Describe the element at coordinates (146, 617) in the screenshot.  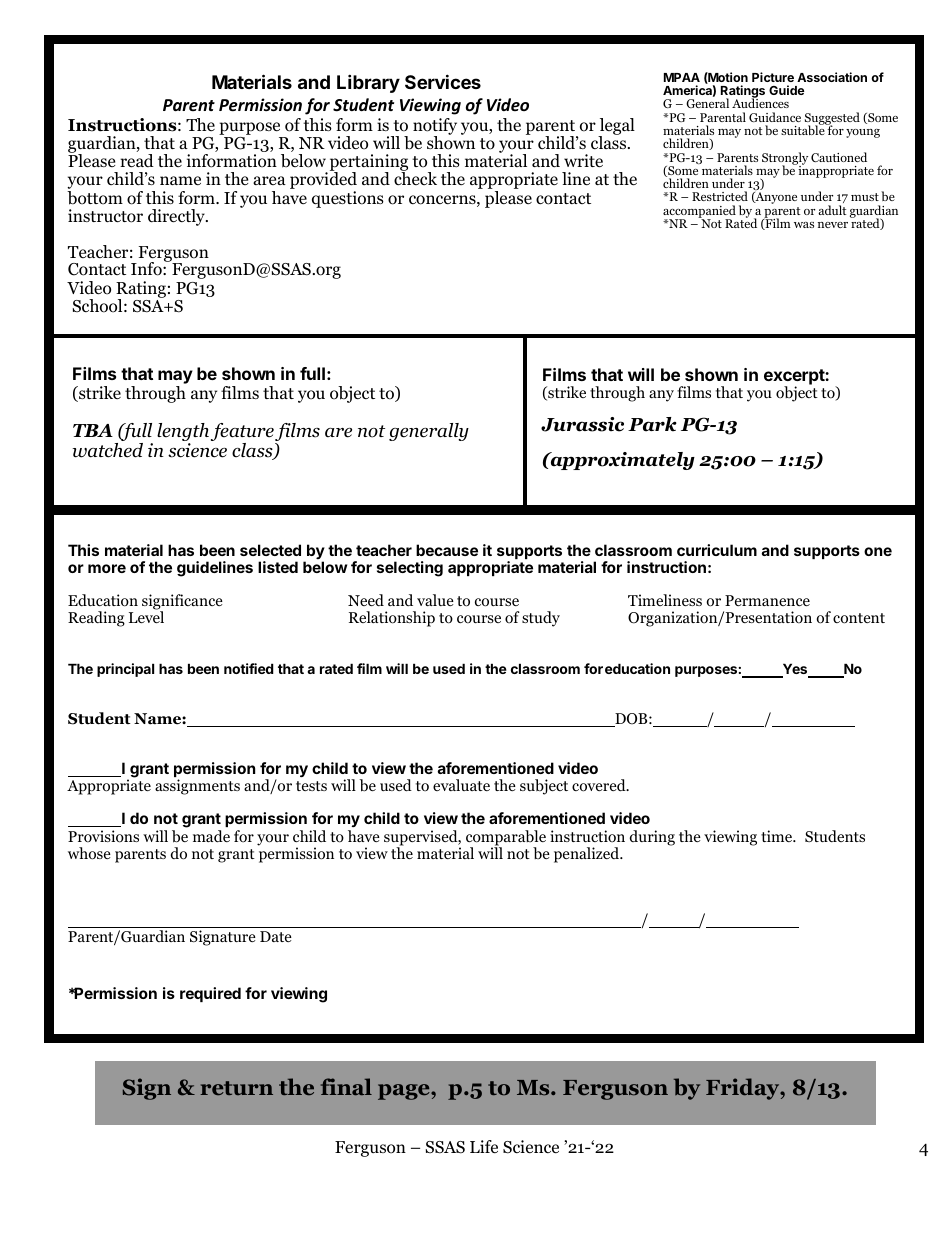
I see `Level` at that location.
